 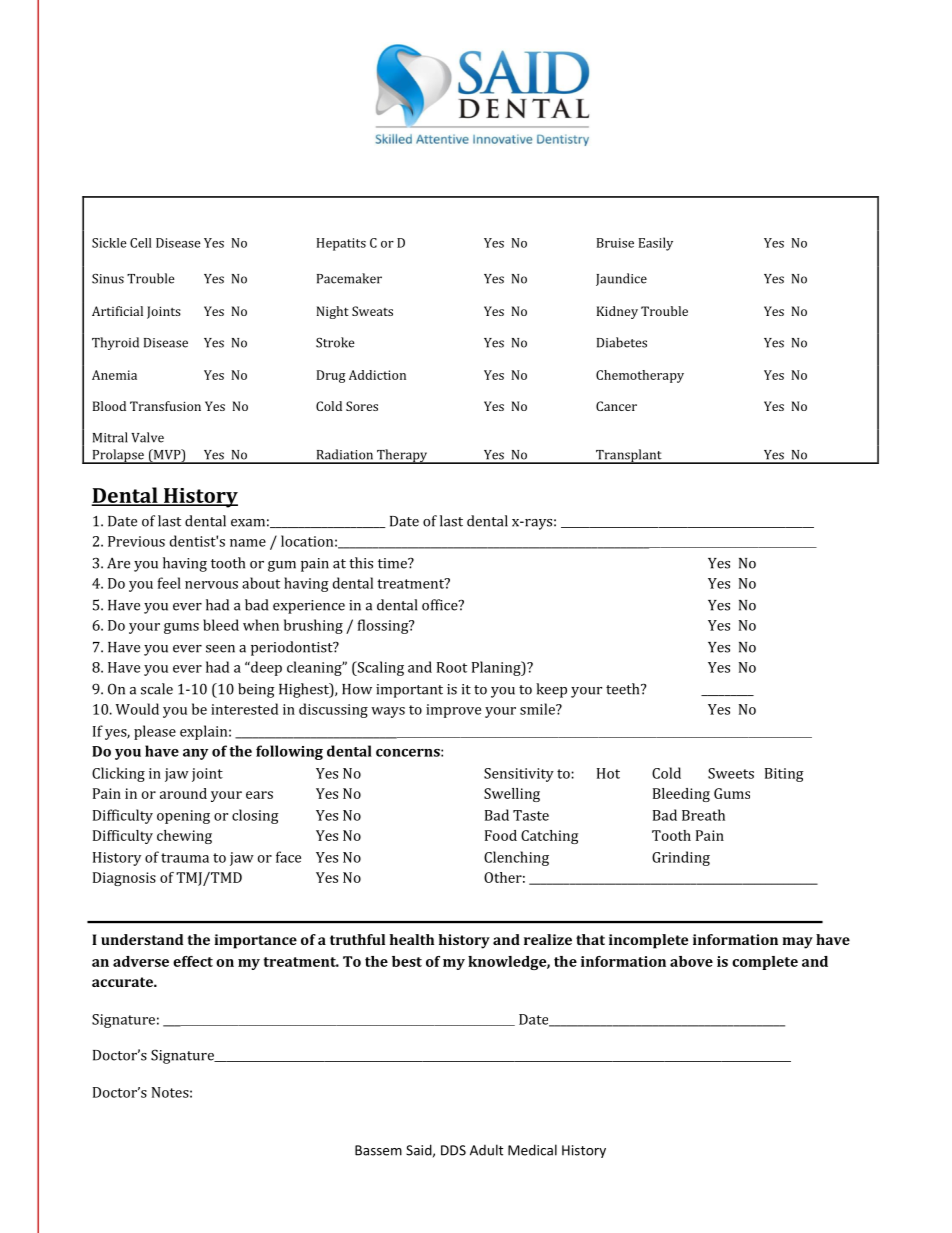 What do you see at coordinates (393, 563) in the document?
I see `time` at bounding box center [393, 563].
